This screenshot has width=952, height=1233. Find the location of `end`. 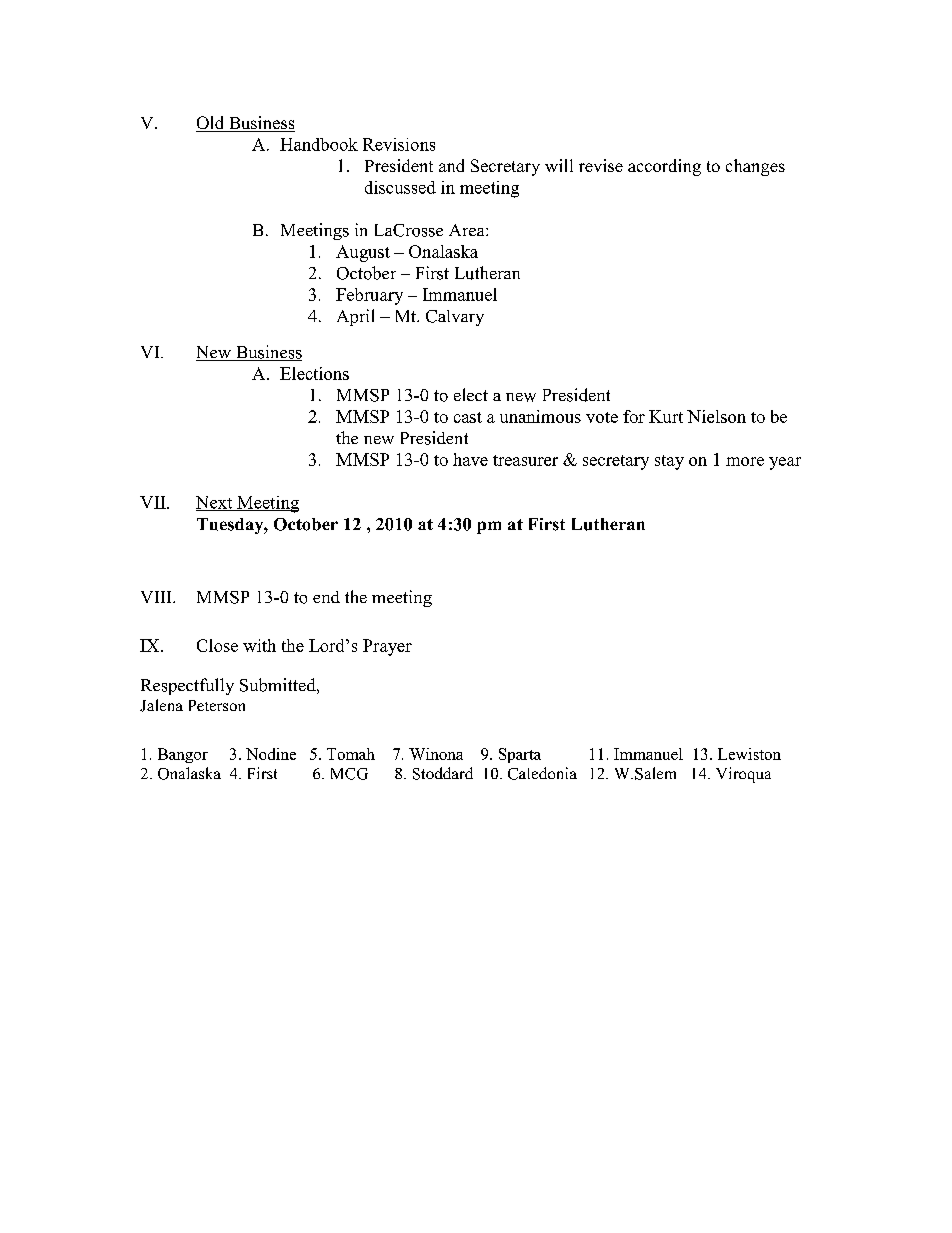

end is located at coordinates (326, 597).
